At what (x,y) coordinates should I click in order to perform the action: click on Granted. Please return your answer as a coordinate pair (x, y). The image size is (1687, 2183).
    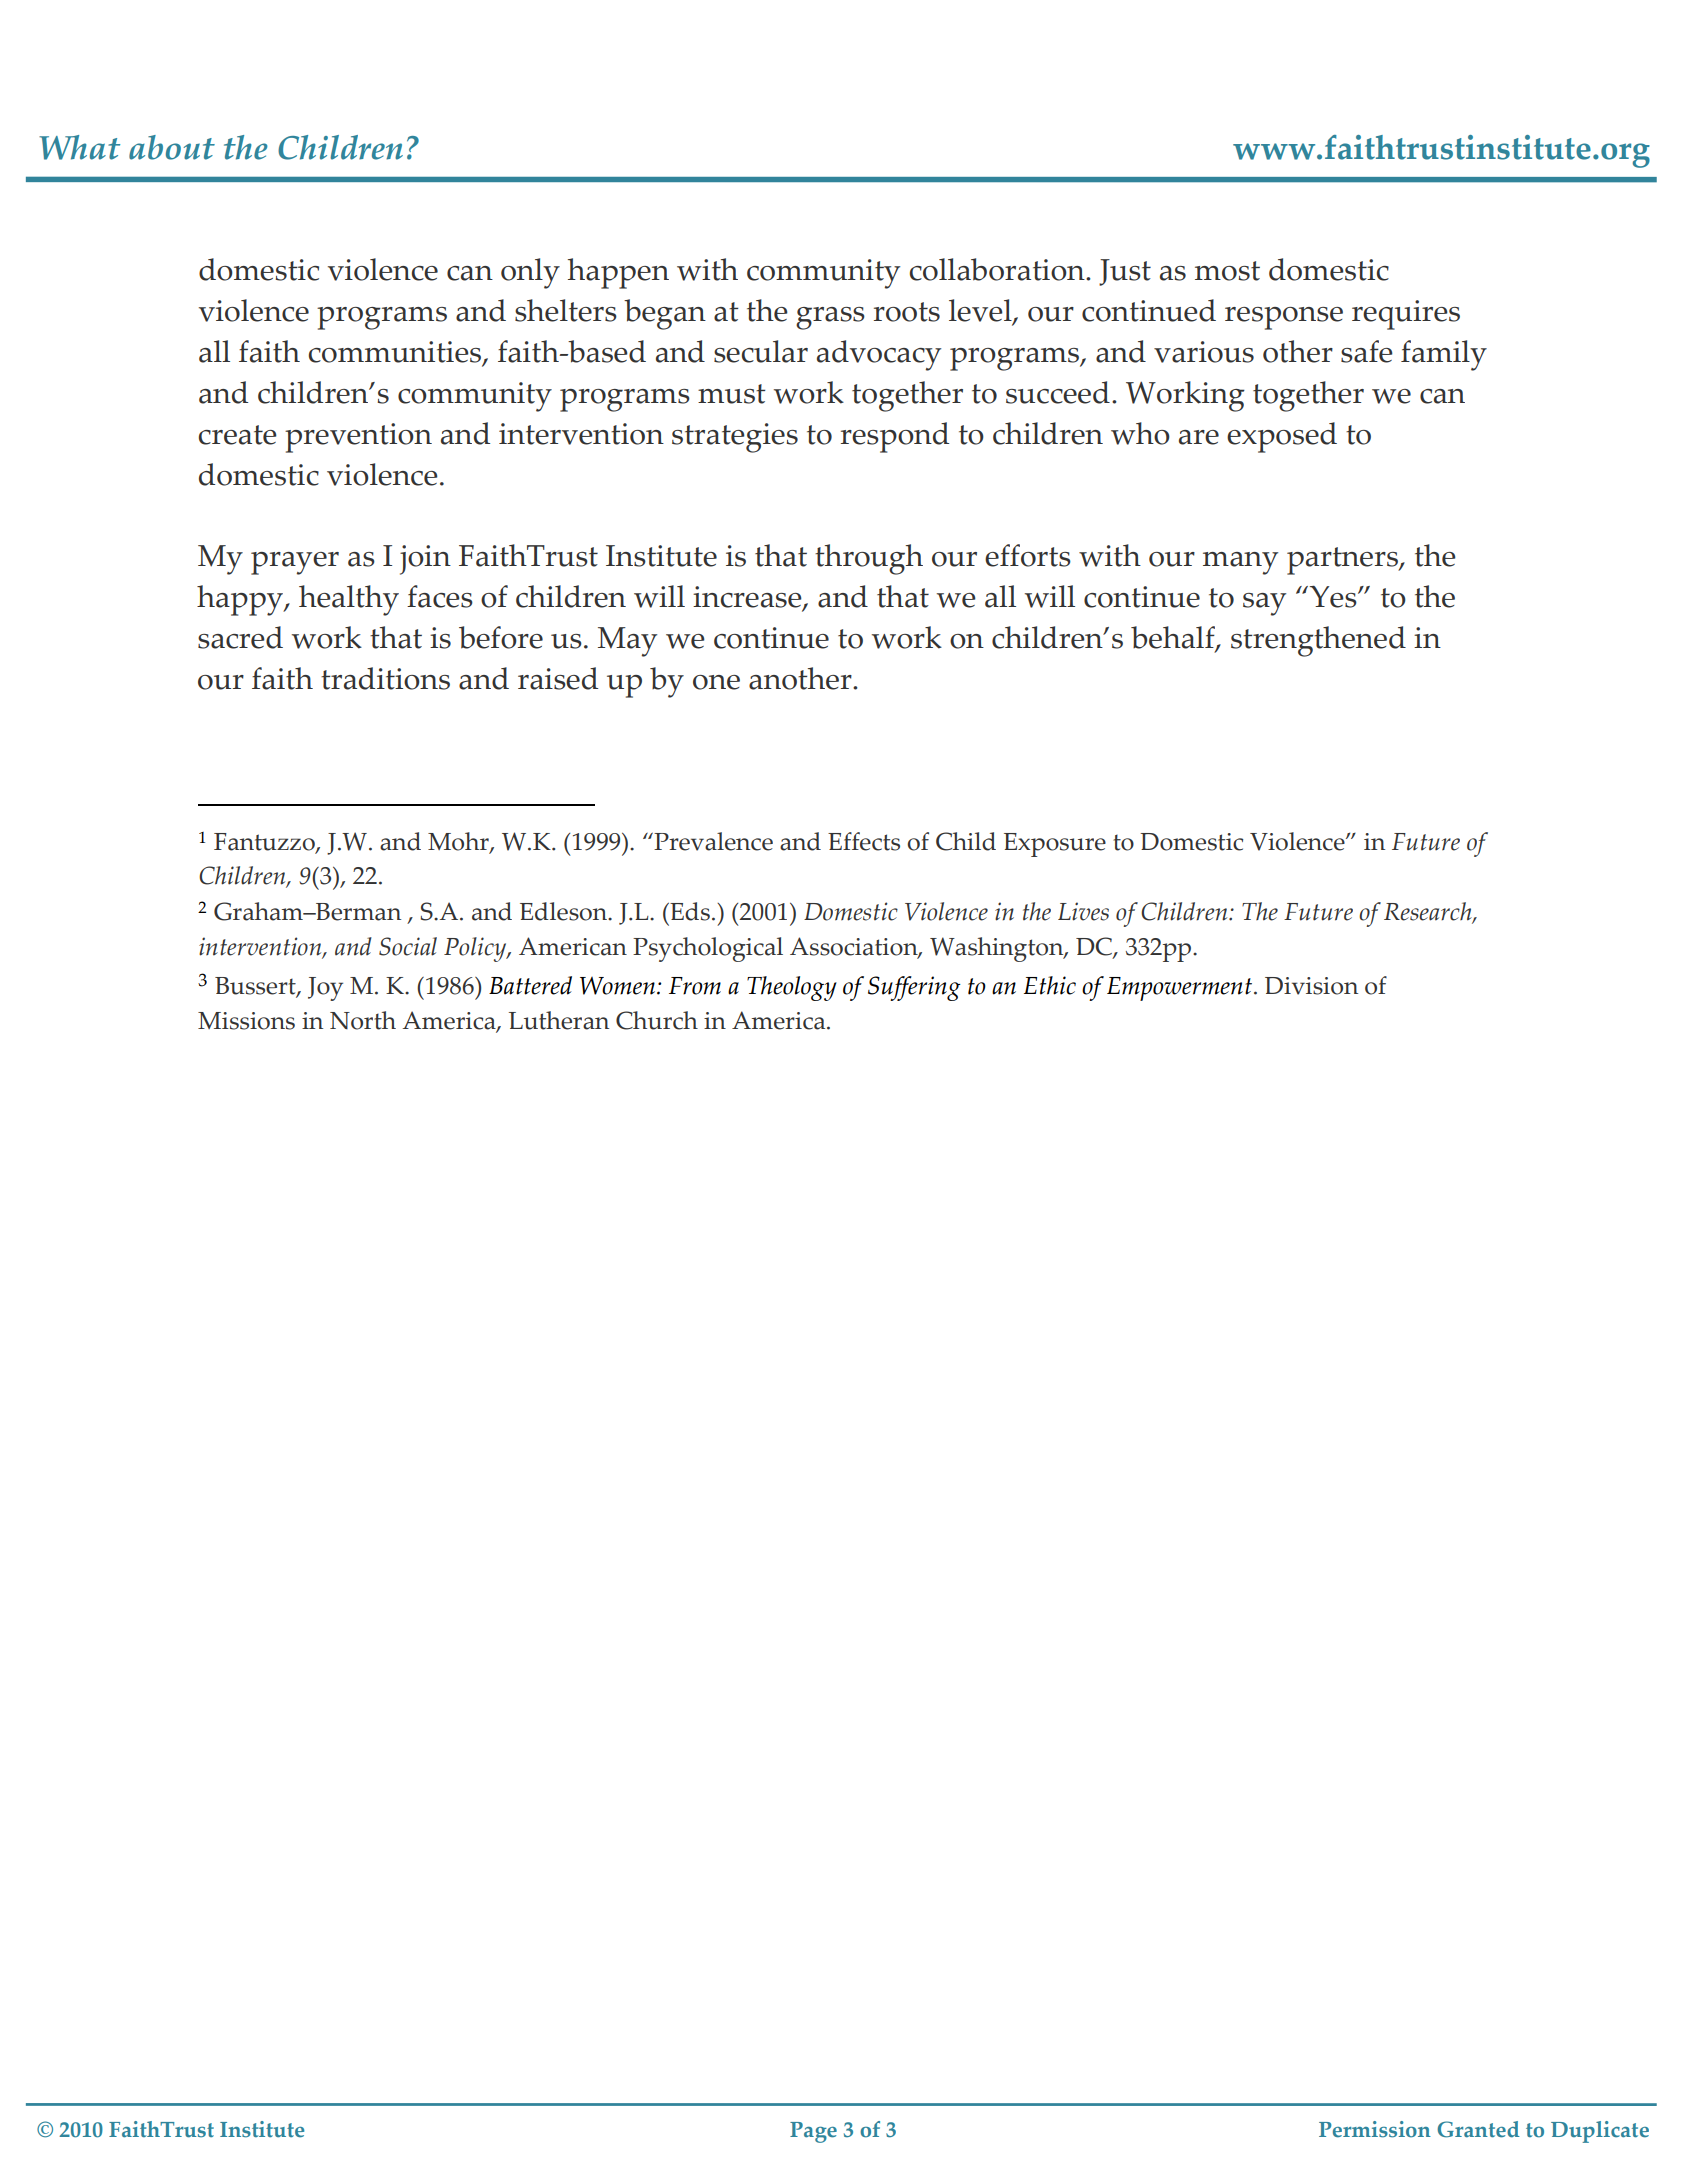
    Looking at the image, I should click on (1478, 2129).
